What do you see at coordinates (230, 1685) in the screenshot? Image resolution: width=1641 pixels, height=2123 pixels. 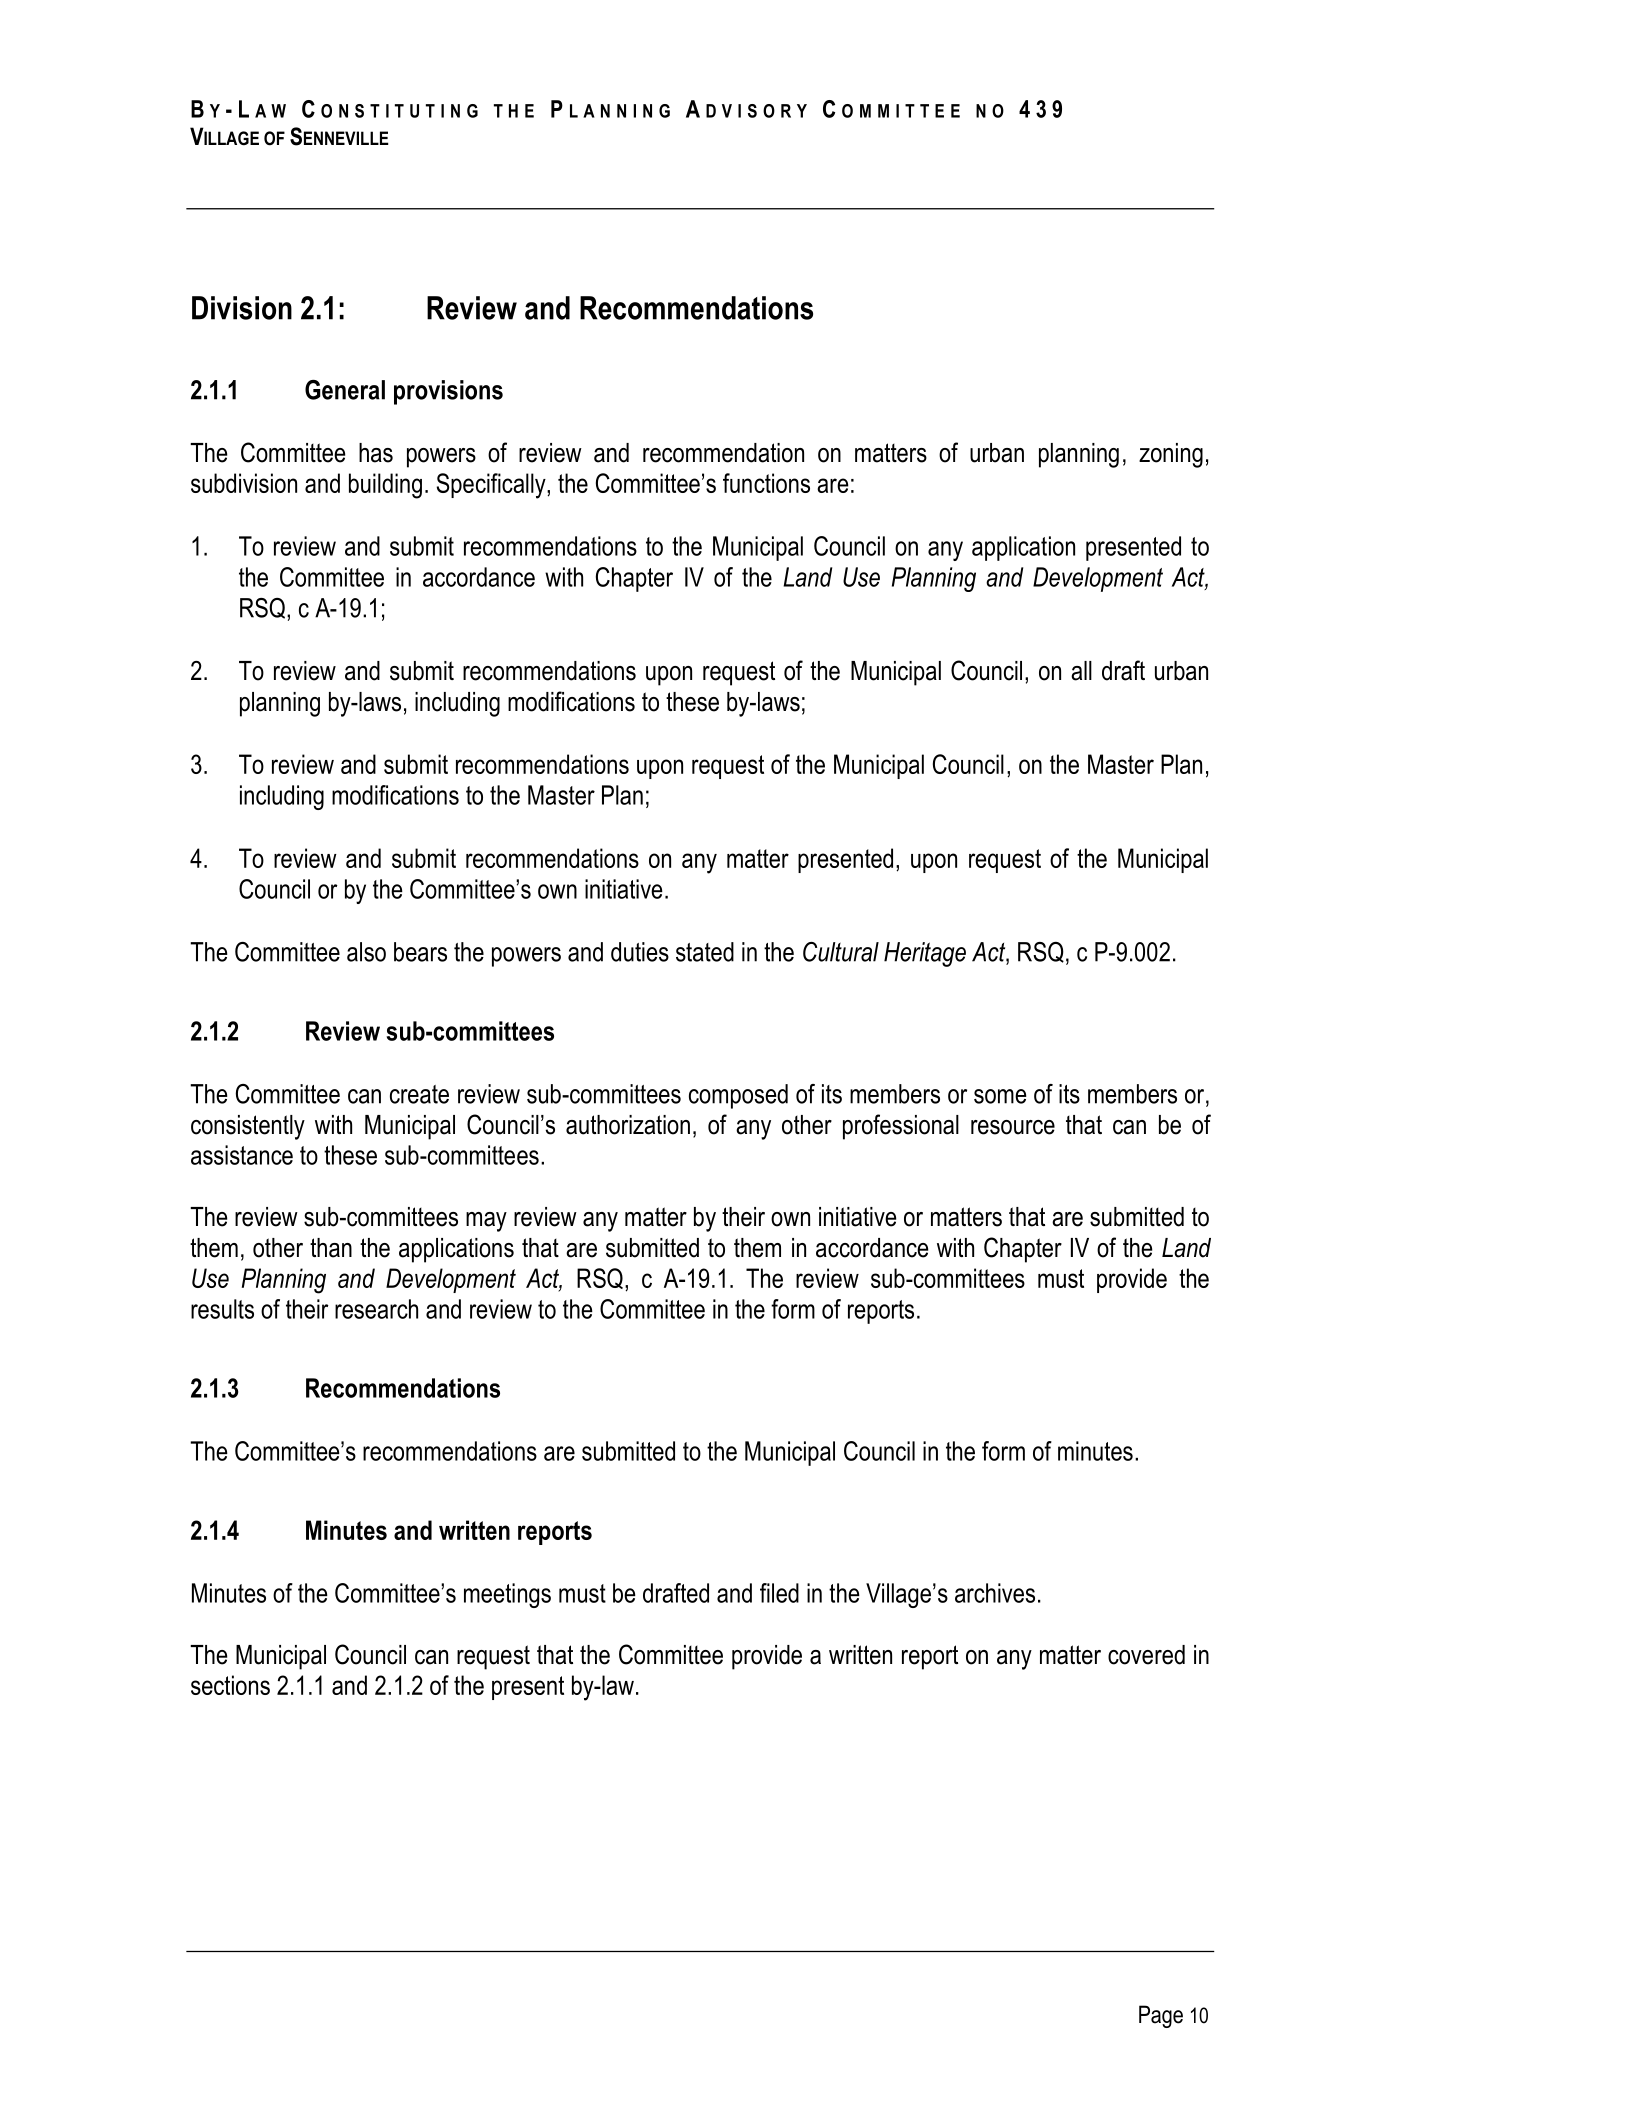 I see `sections` at bounding box center [230, 1685].
